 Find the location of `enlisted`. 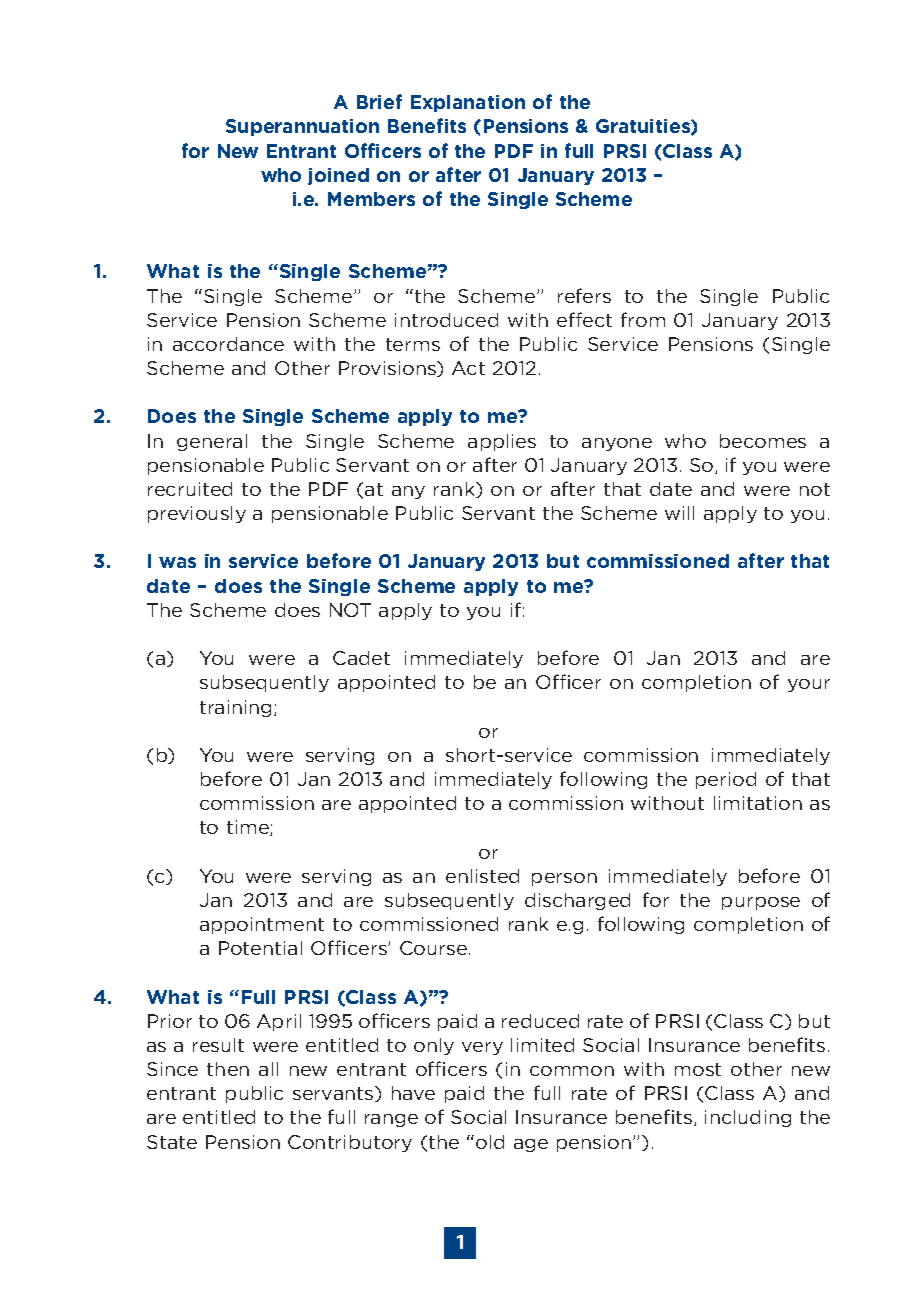

enlisted is located at coordinates (482, 876).
